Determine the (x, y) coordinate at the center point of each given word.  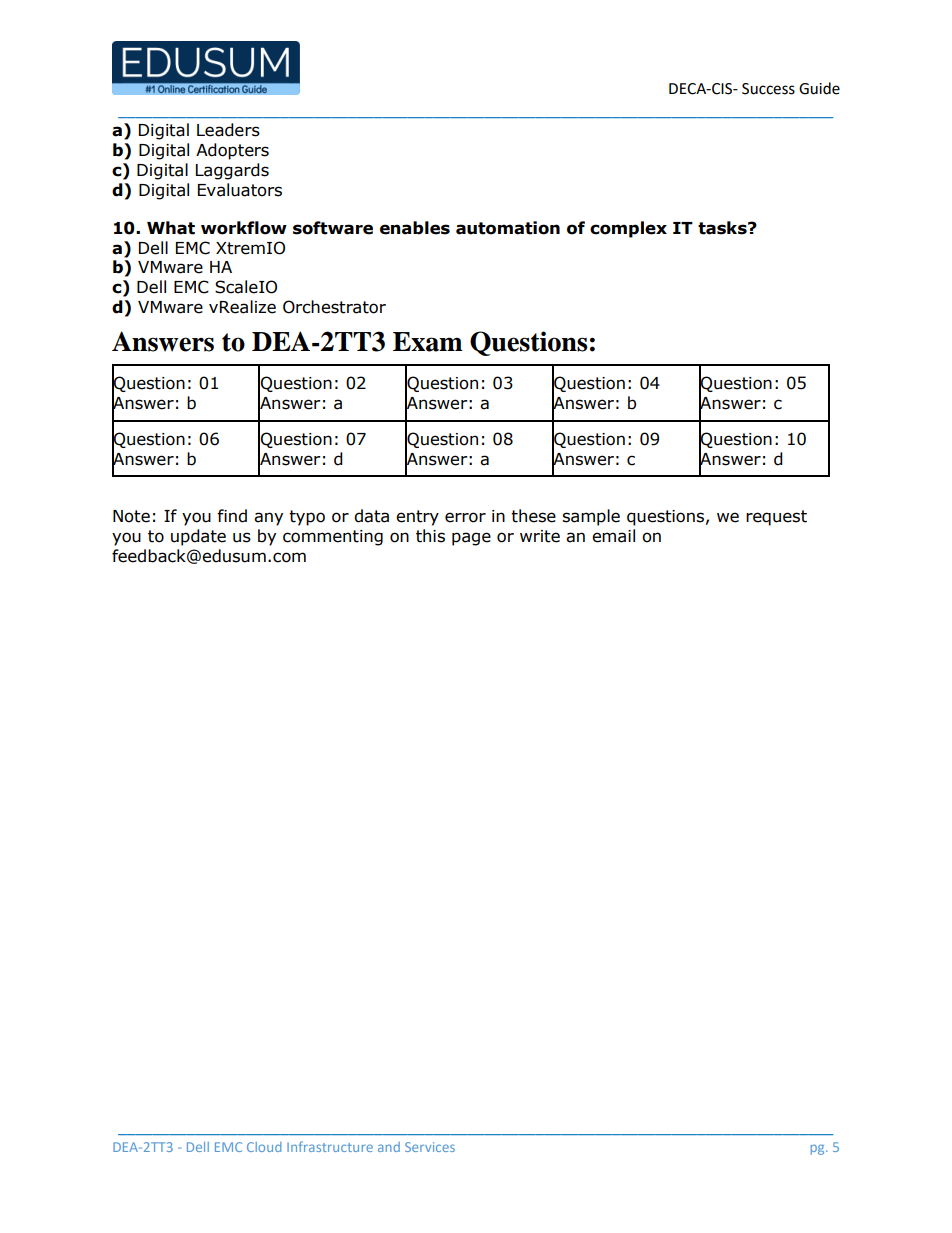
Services (430, 1147)
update (198, 537)
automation (508, 228)
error (465, 517)
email (613, 536)
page (471, 539)
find (232, 516)
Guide (819, 88)
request (776, 518)
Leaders (228, 130)
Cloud (264, 1147)
